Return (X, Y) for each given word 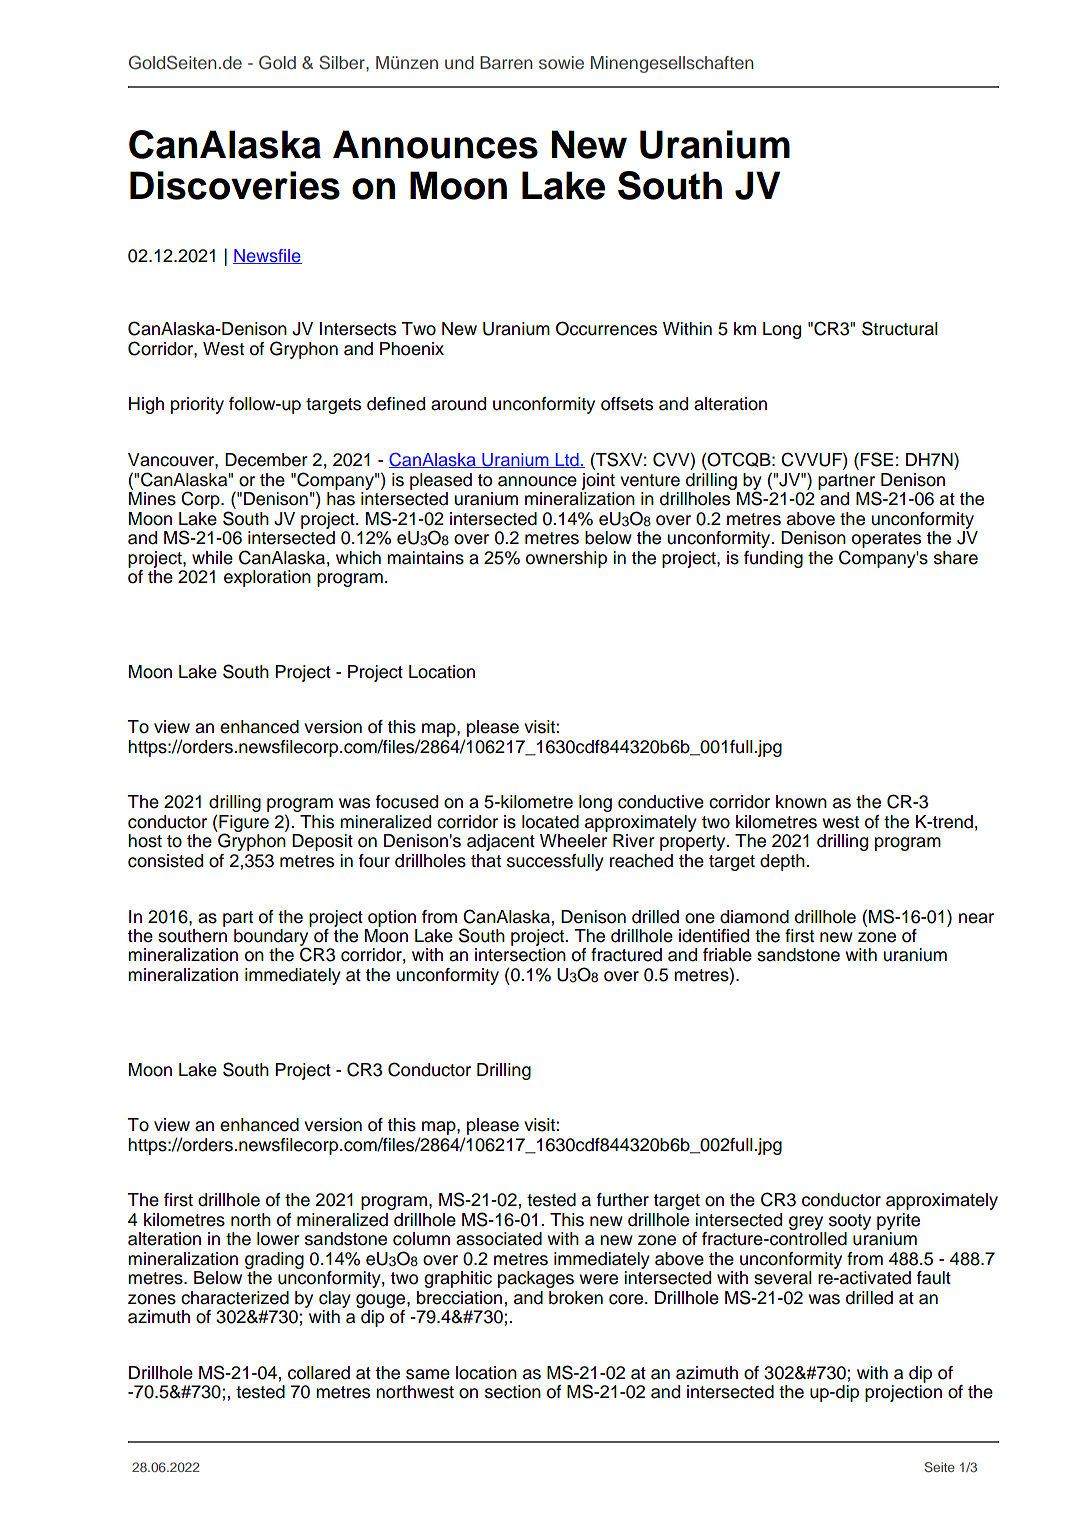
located (550, 822)
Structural (900, 328)
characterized (235, 1298)
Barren (506, 62)
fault (934, 1278)
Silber (343, 62)
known (801, 802)
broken (576, 1298)
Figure (243, 824)
